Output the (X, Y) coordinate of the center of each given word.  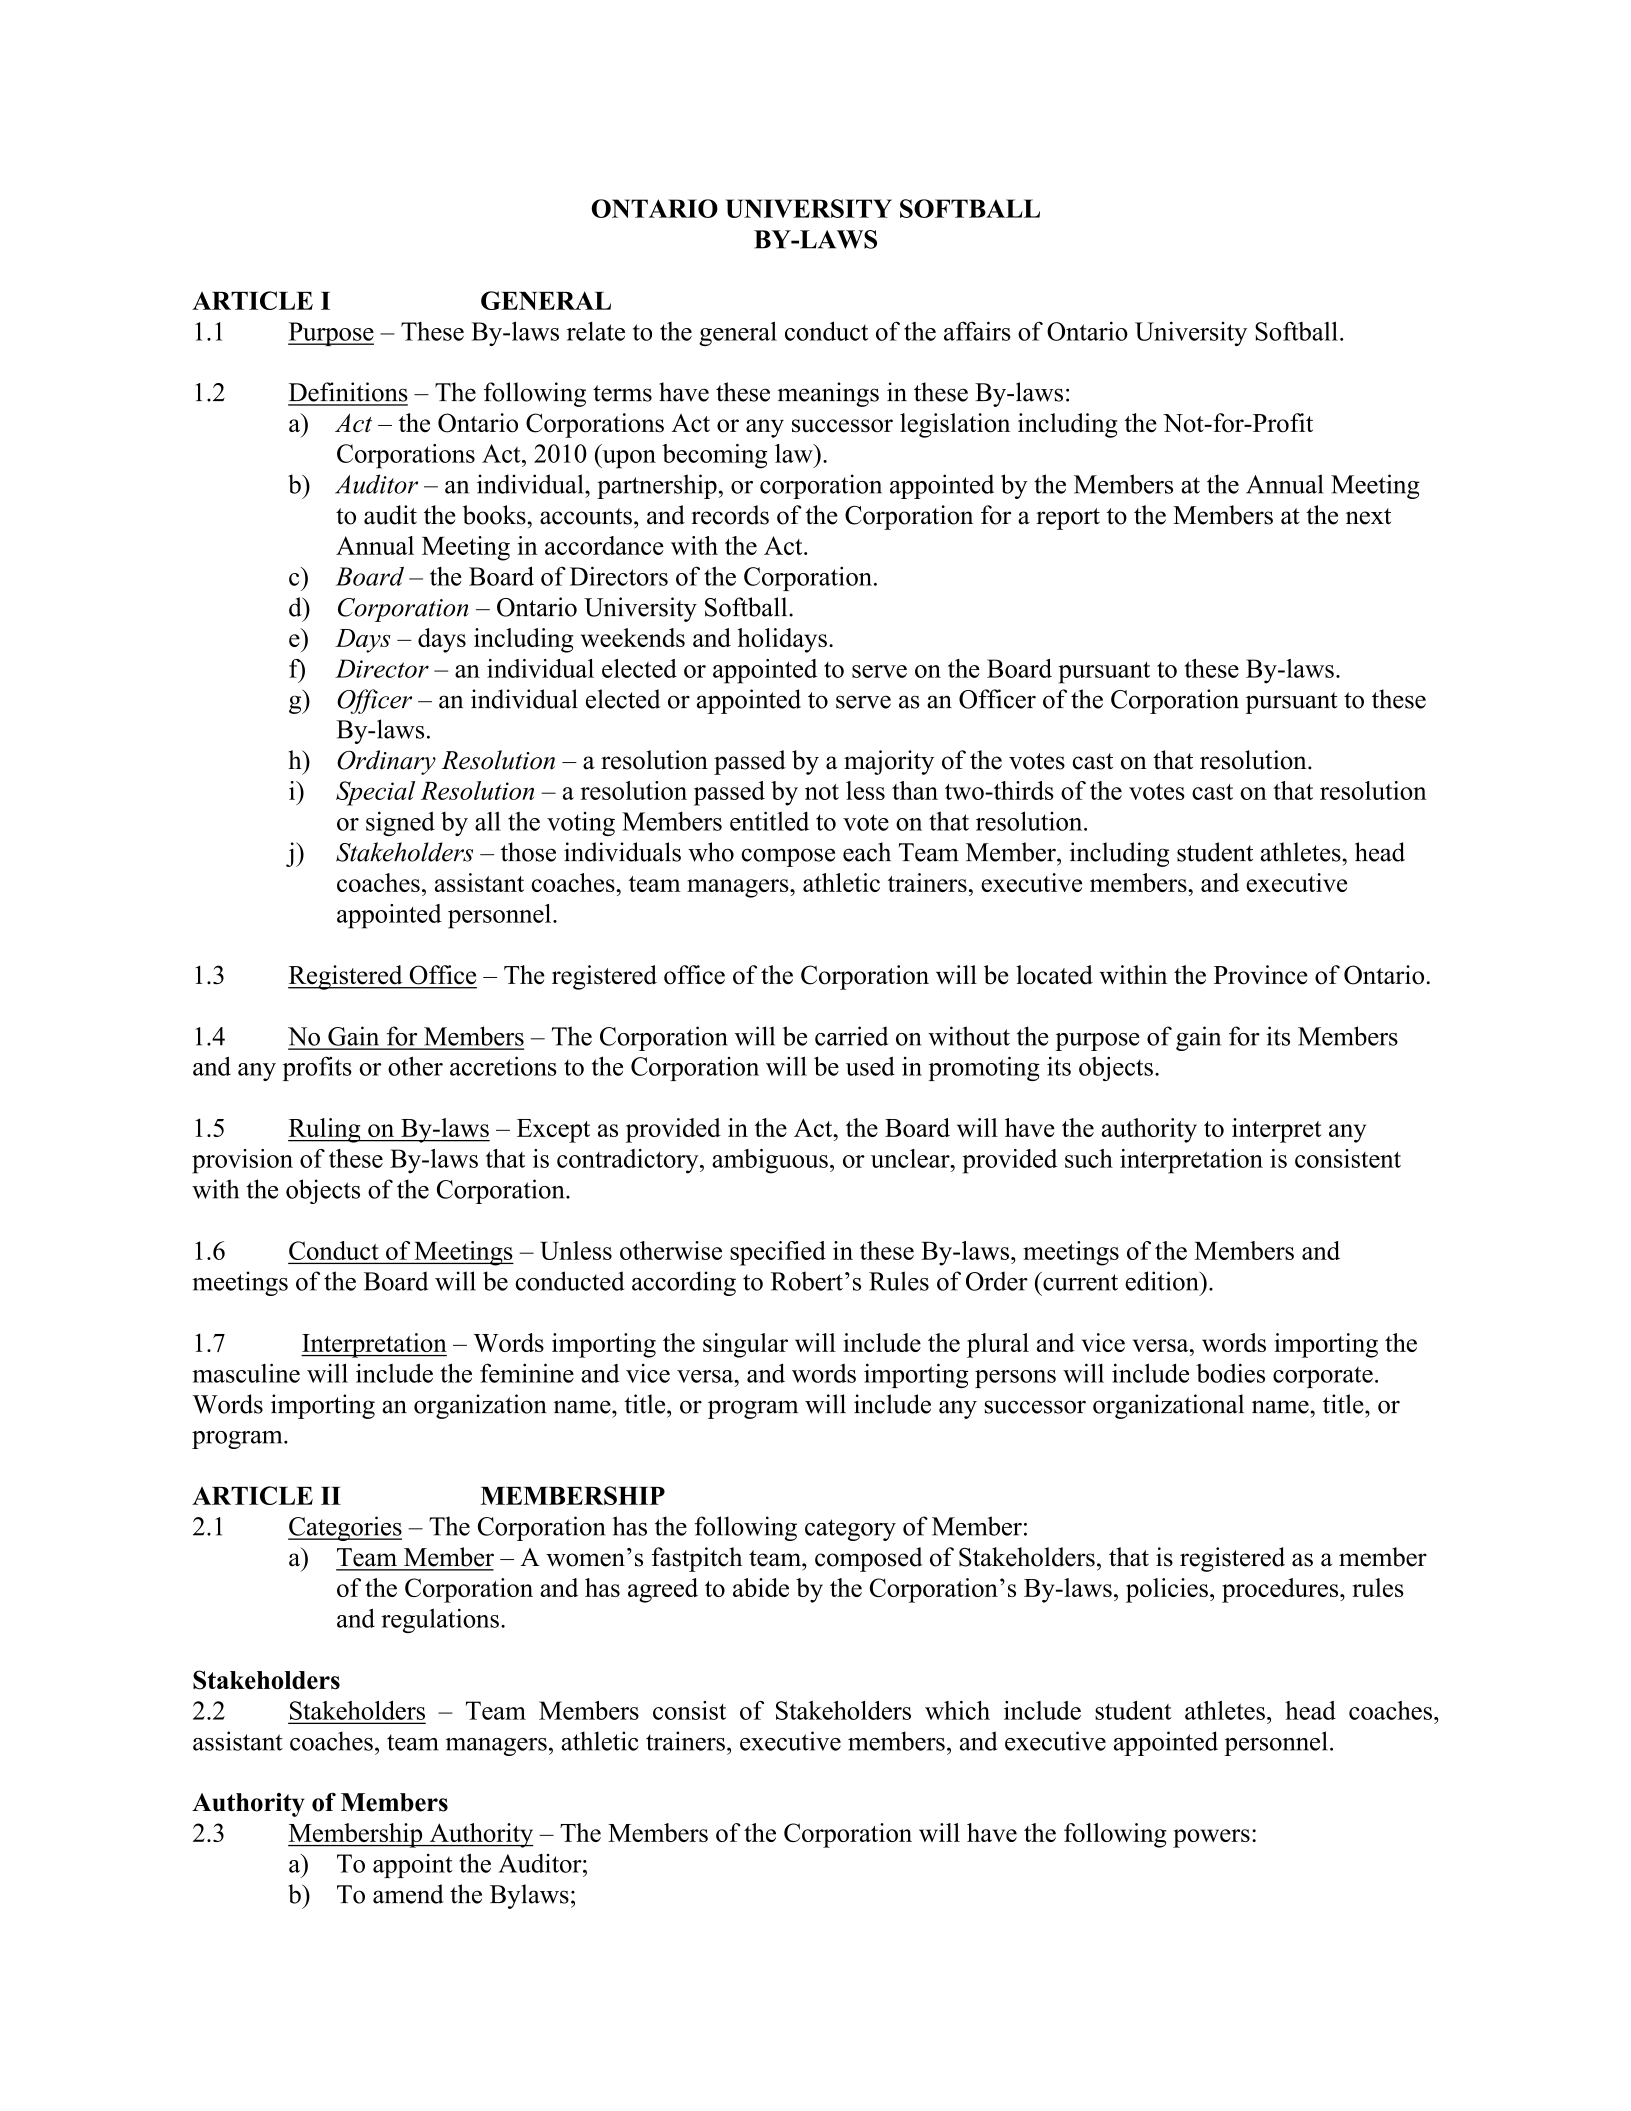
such (1089, 1158)
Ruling (325, 1130)
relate (596, 331)
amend (408, 1894)
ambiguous (770, 1161)
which (957, 1710)
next (1368, 516)
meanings (828, 394)
